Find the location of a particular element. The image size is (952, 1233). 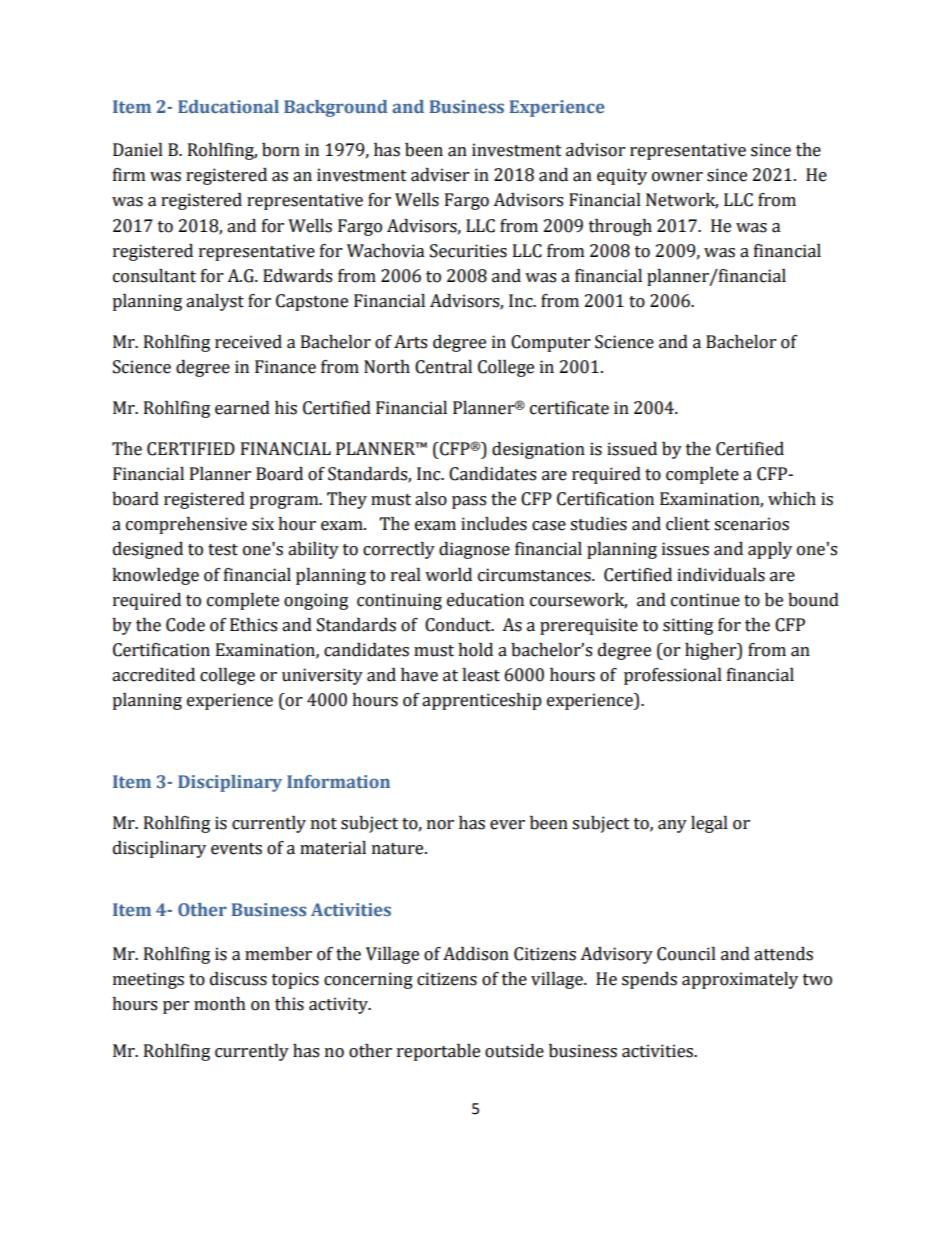

born is located at coordinates (281, 150).
